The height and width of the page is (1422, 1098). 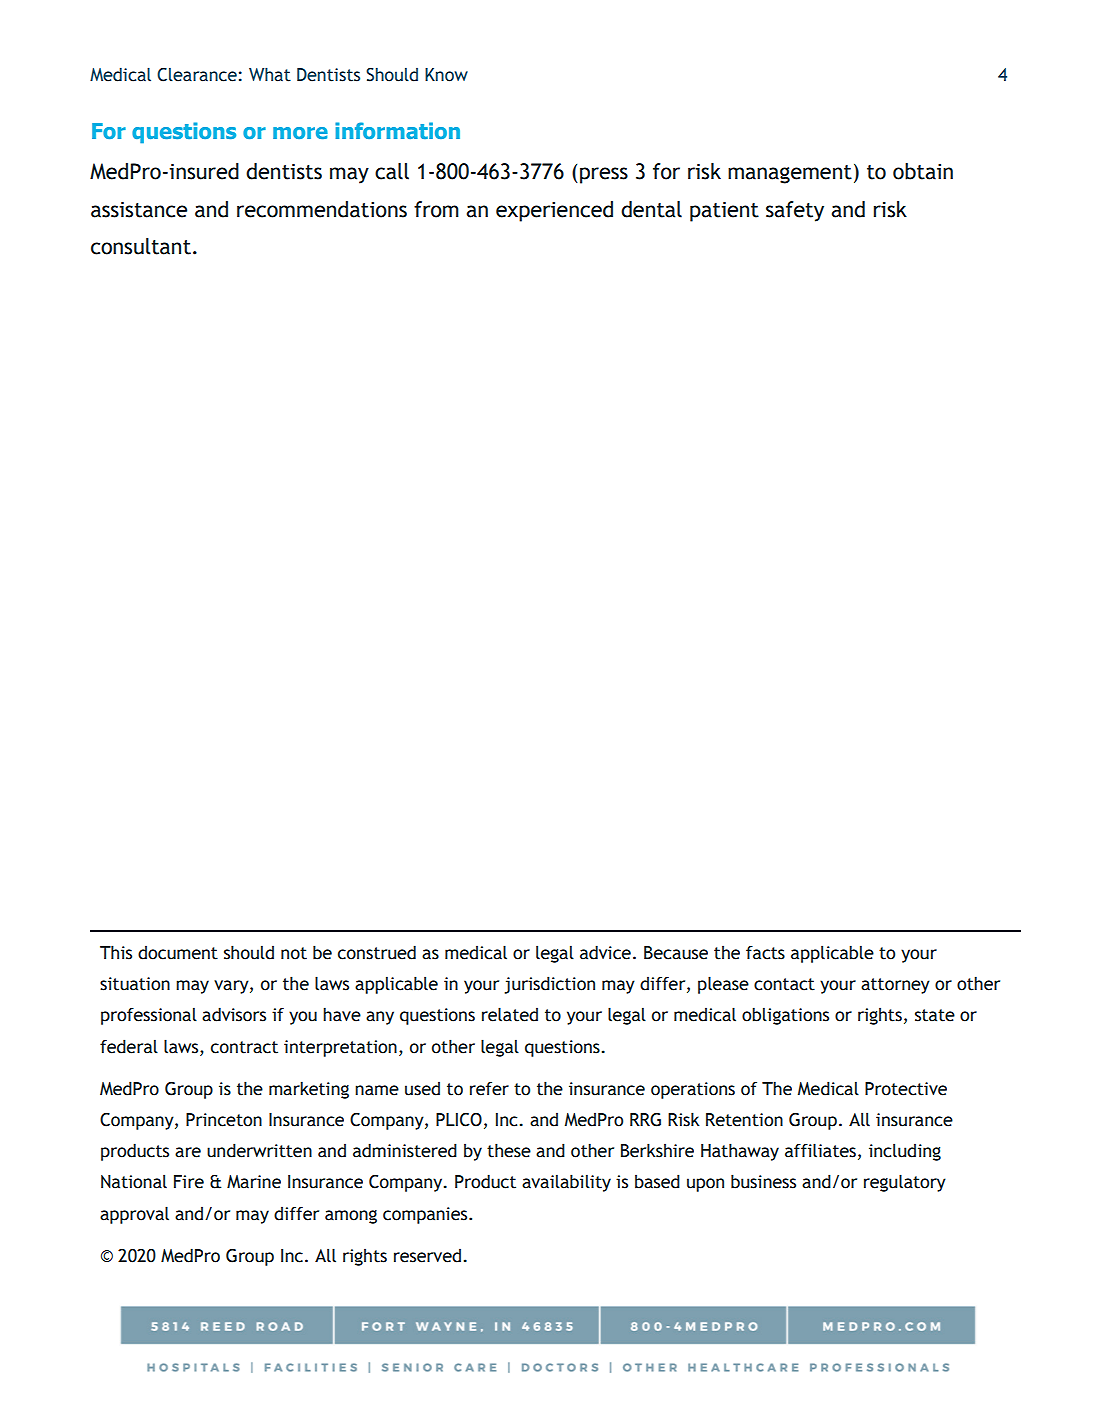 I want to click on experienced, so click(x=554, y=211).
